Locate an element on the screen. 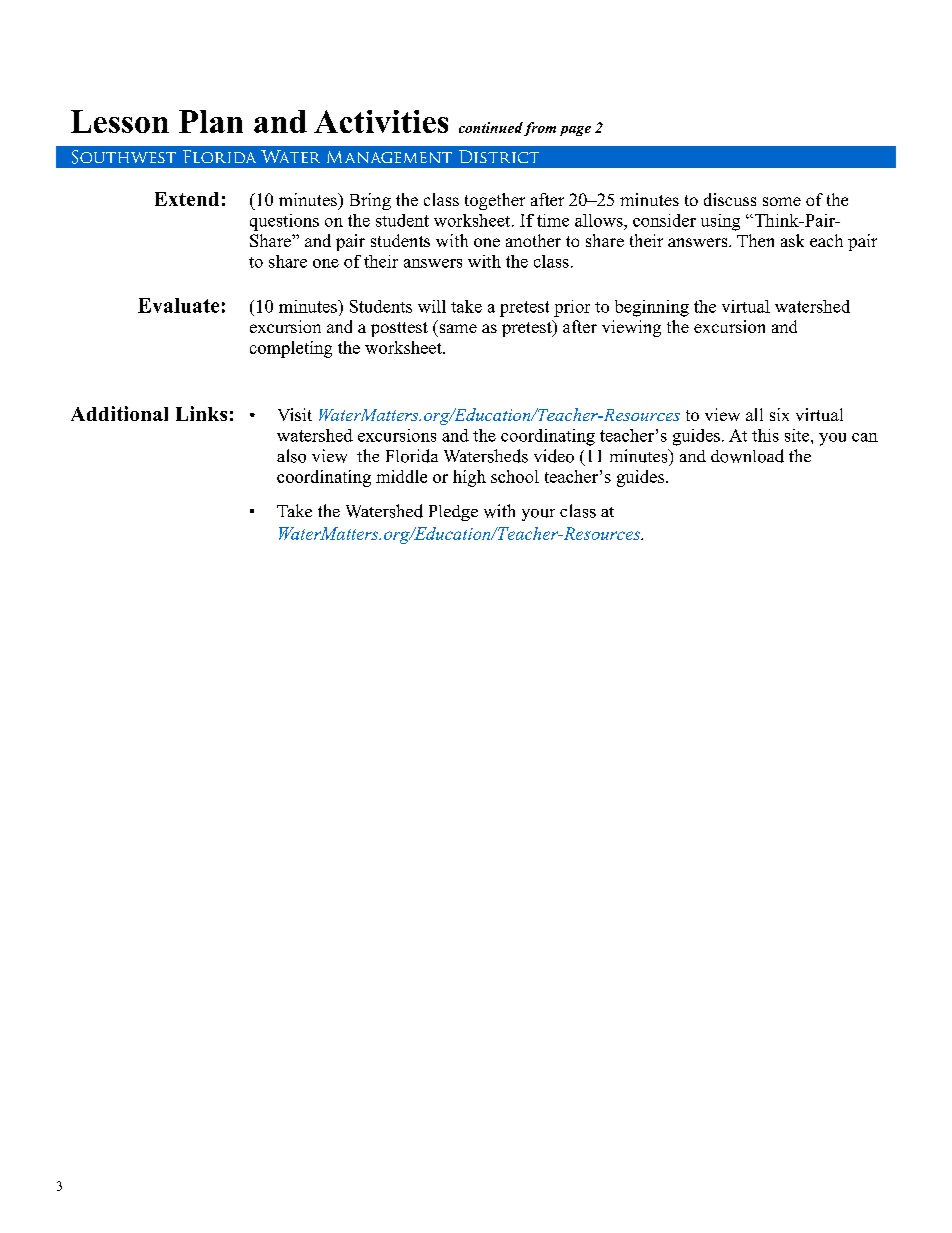 This screenshot has height=1233, width=952. questions is located at coordinates (284, 222).
